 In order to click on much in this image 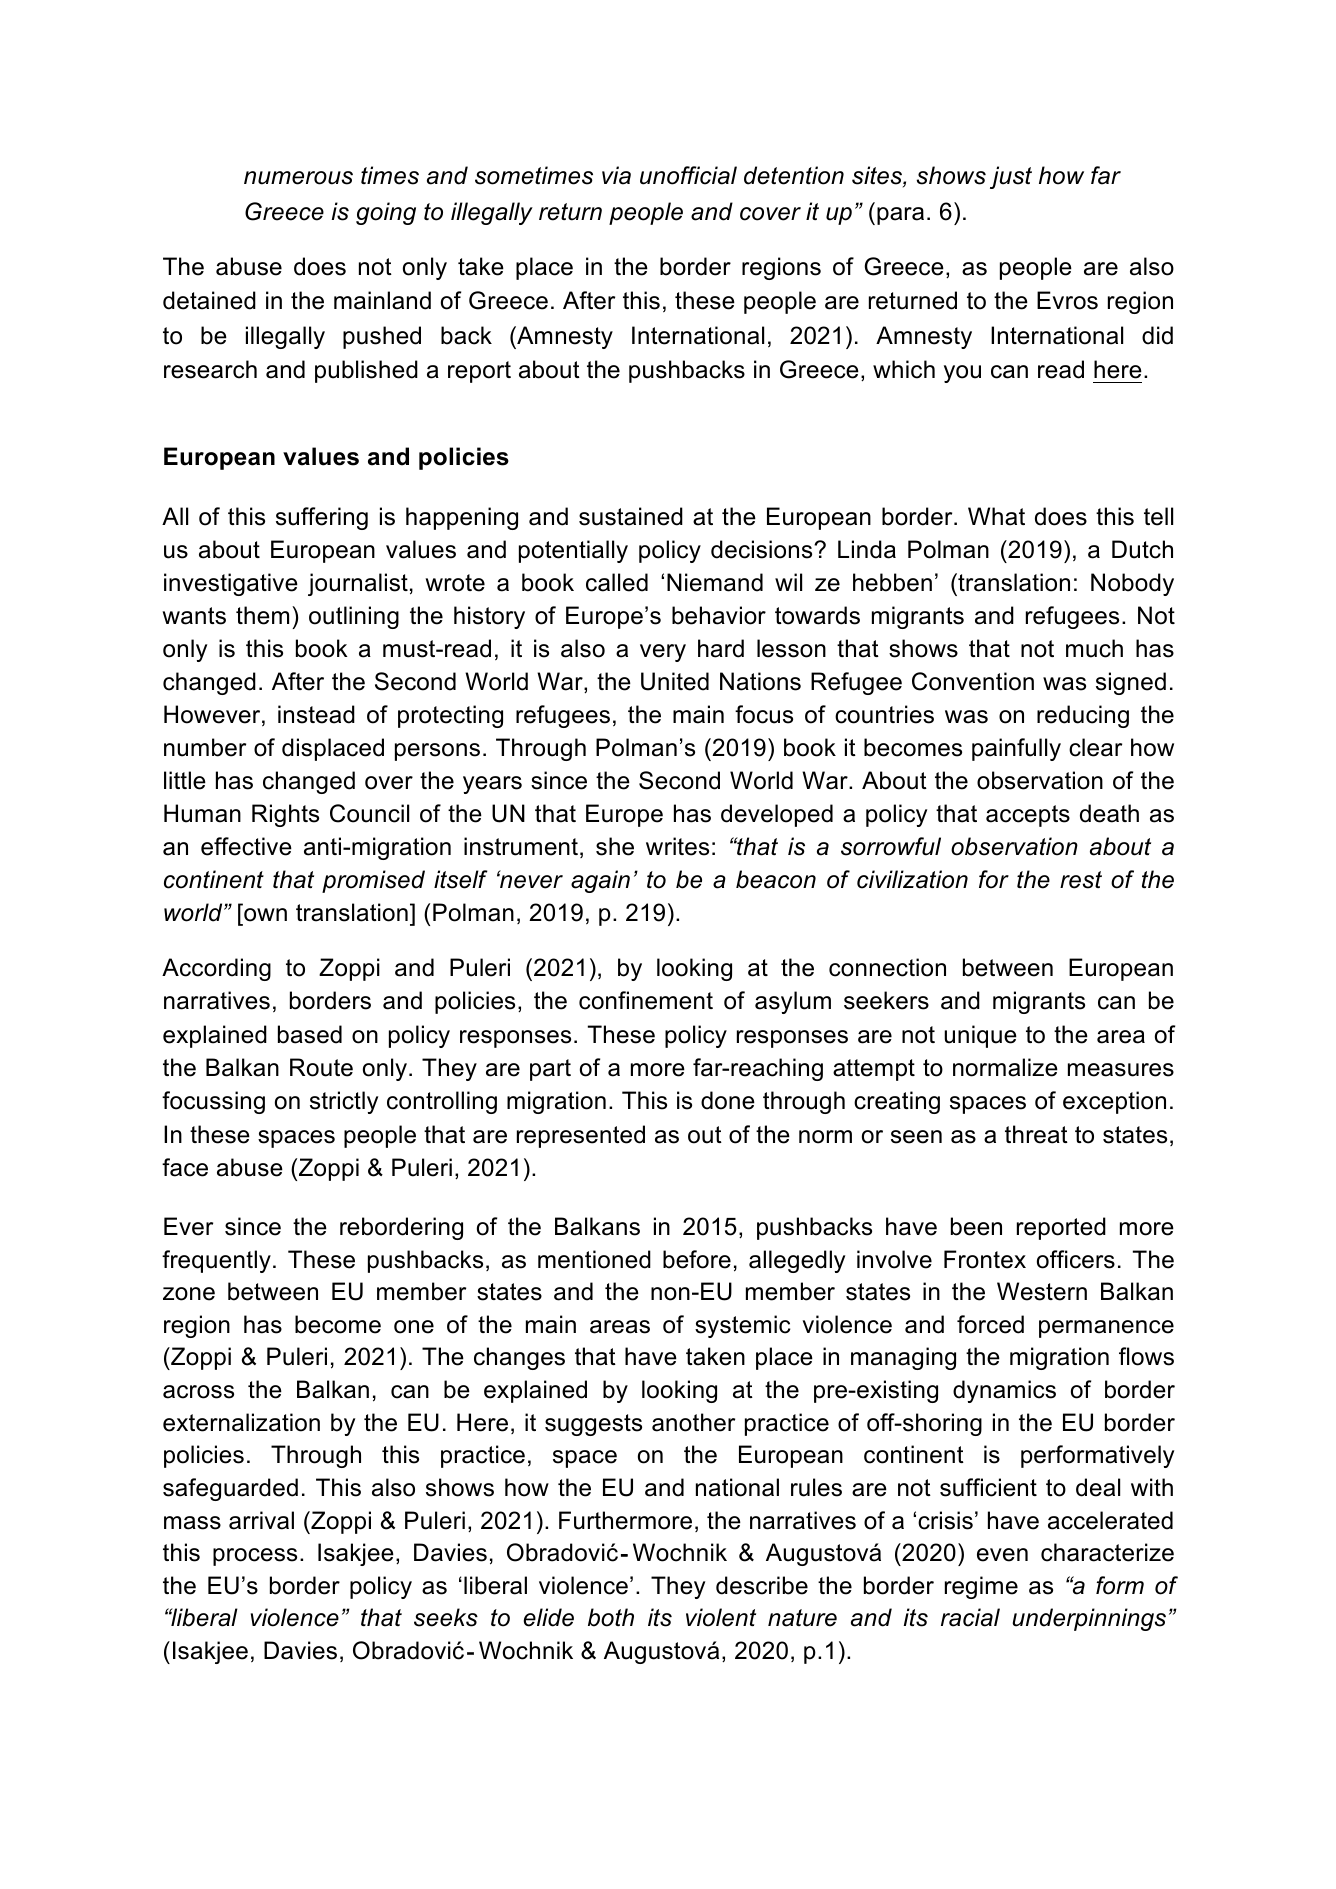, I will do `click(1094, 648)`.
